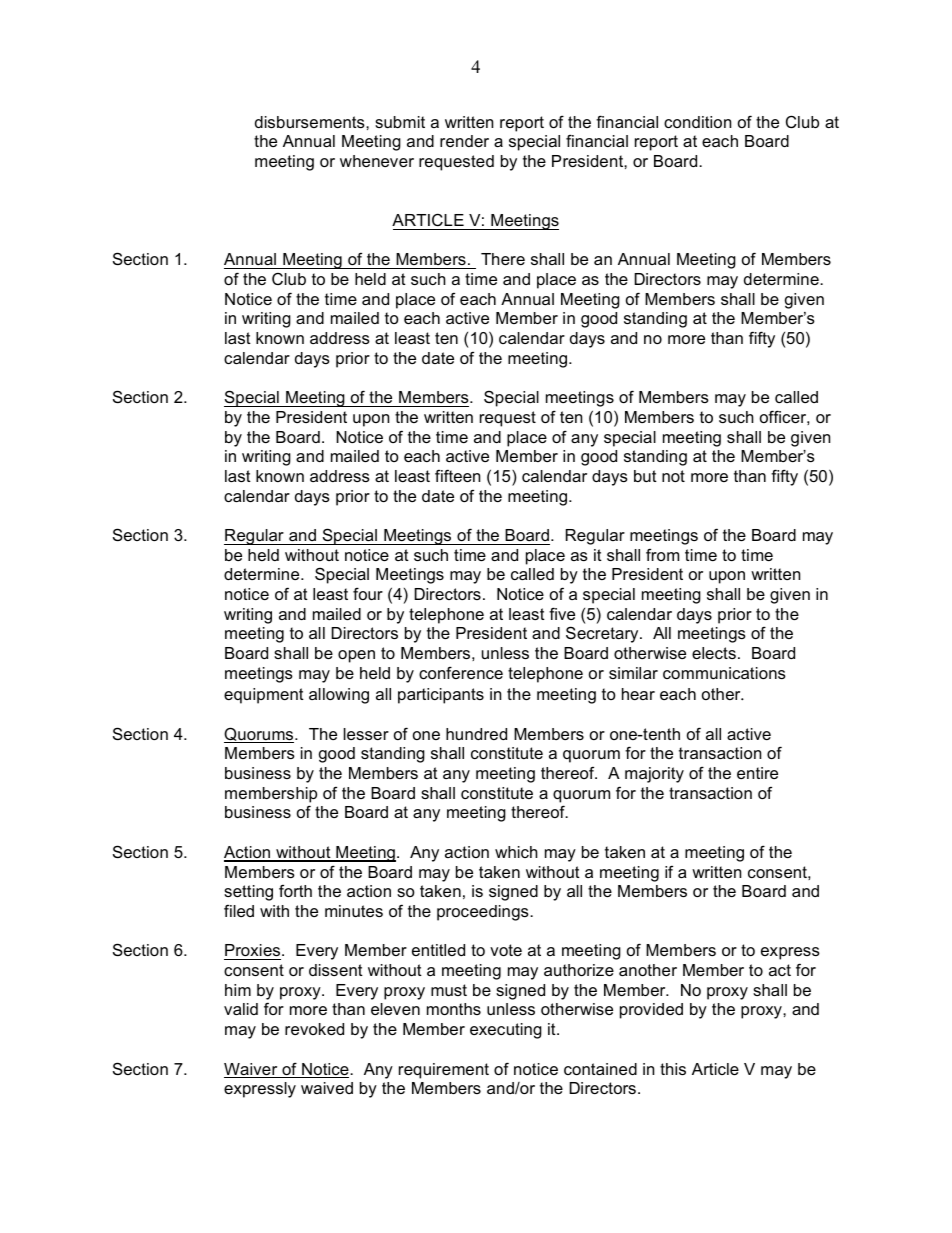  I want to click on which, so click(516, 852).
